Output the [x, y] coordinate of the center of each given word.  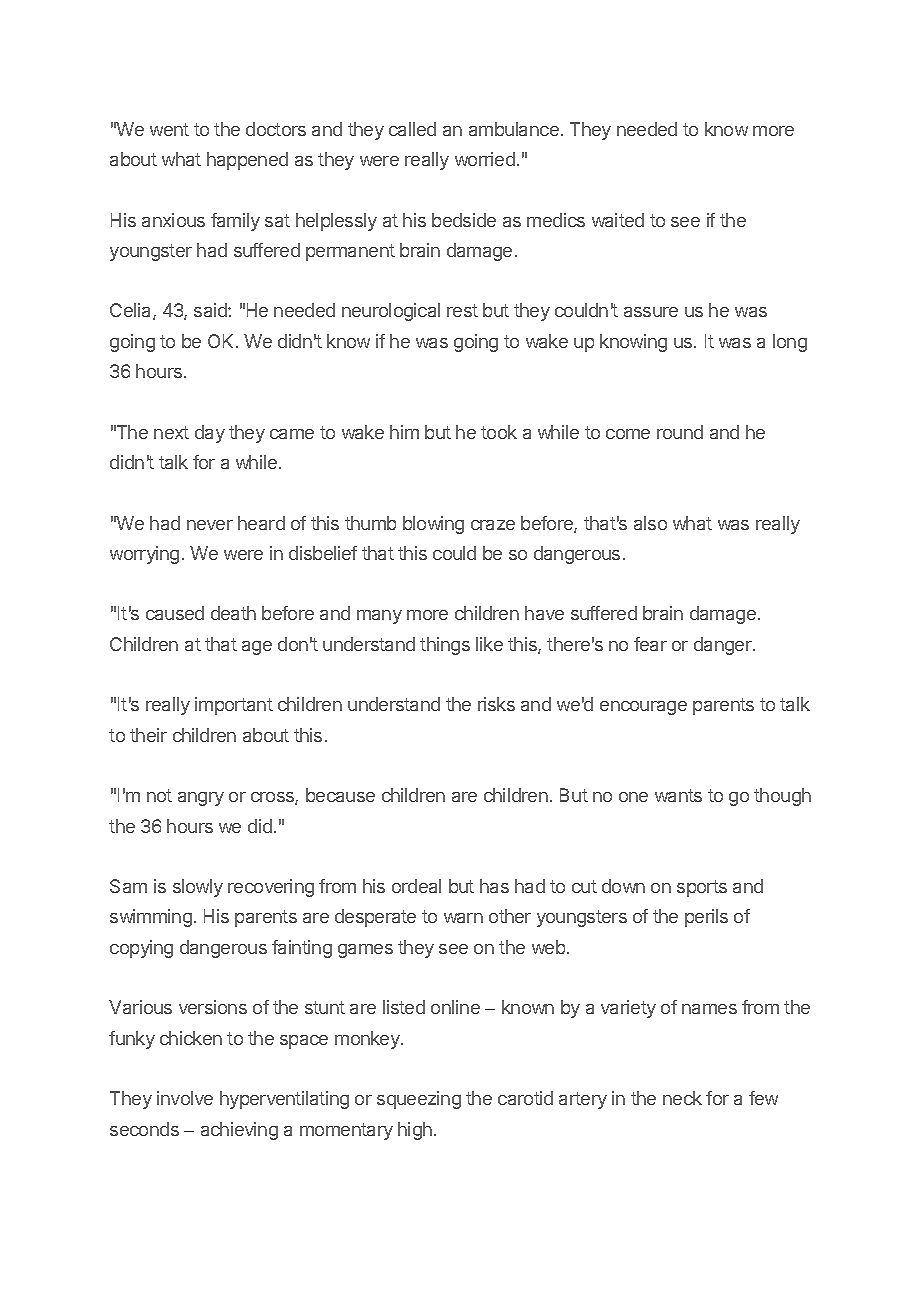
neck [682, 1098]
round [680, 432]
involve [185, 1098]
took [499, 432]
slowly [198, 888]
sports [702, 888]
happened [247, 161]
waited [618, 220]
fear [650, 644]
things [445, 646]
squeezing [419, 1100]
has [494, 886]
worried [485, 159]
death [233, 613]
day [210, 434]
